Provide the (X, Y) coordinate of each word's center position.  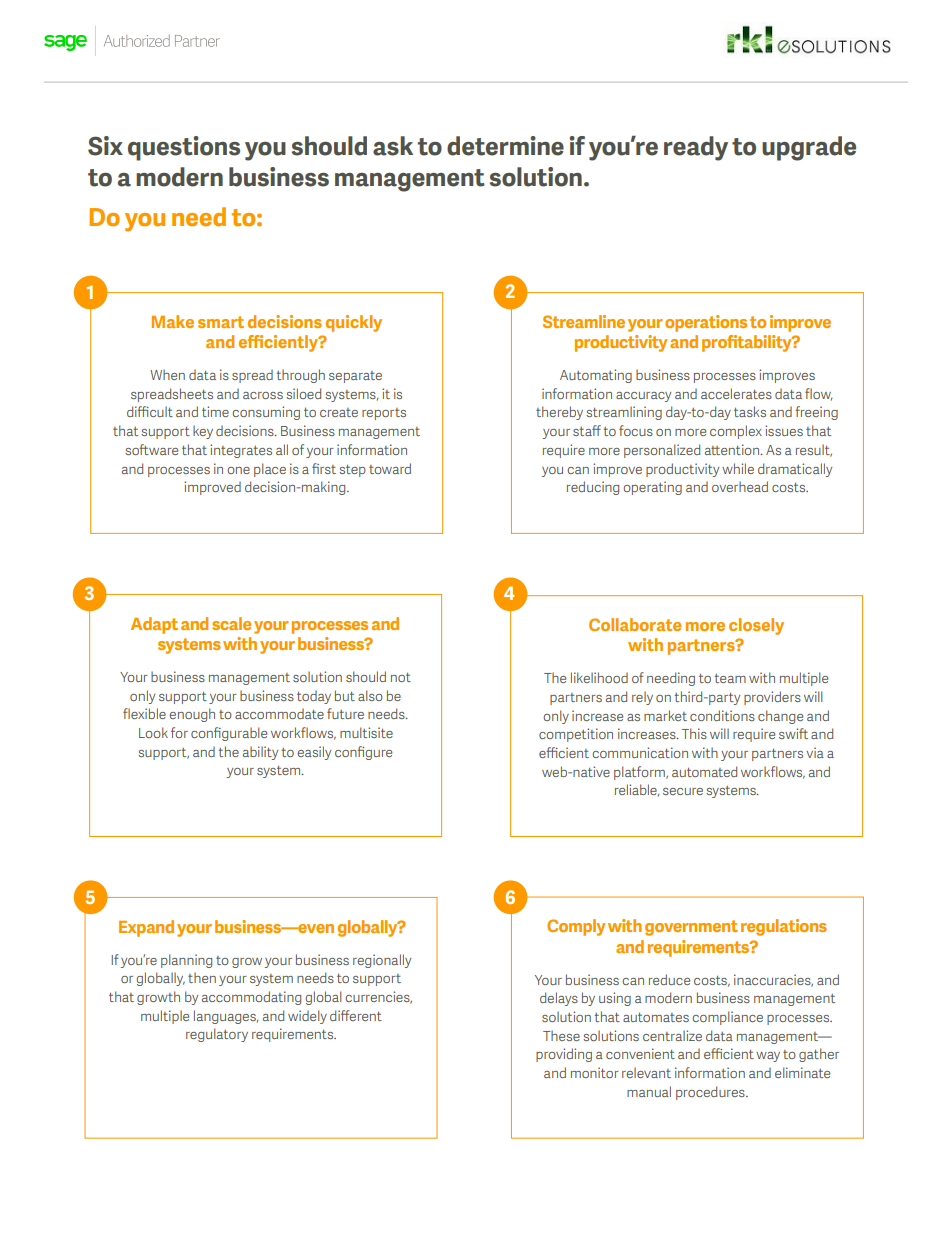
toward (390, 468)
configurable (229, 734)
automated (704, 771)
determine (505, 146)
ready (696, 148)
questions (184, 148)
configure (363, 753)
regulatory (217, 1035)
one (238, 470)
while (738, 468)
